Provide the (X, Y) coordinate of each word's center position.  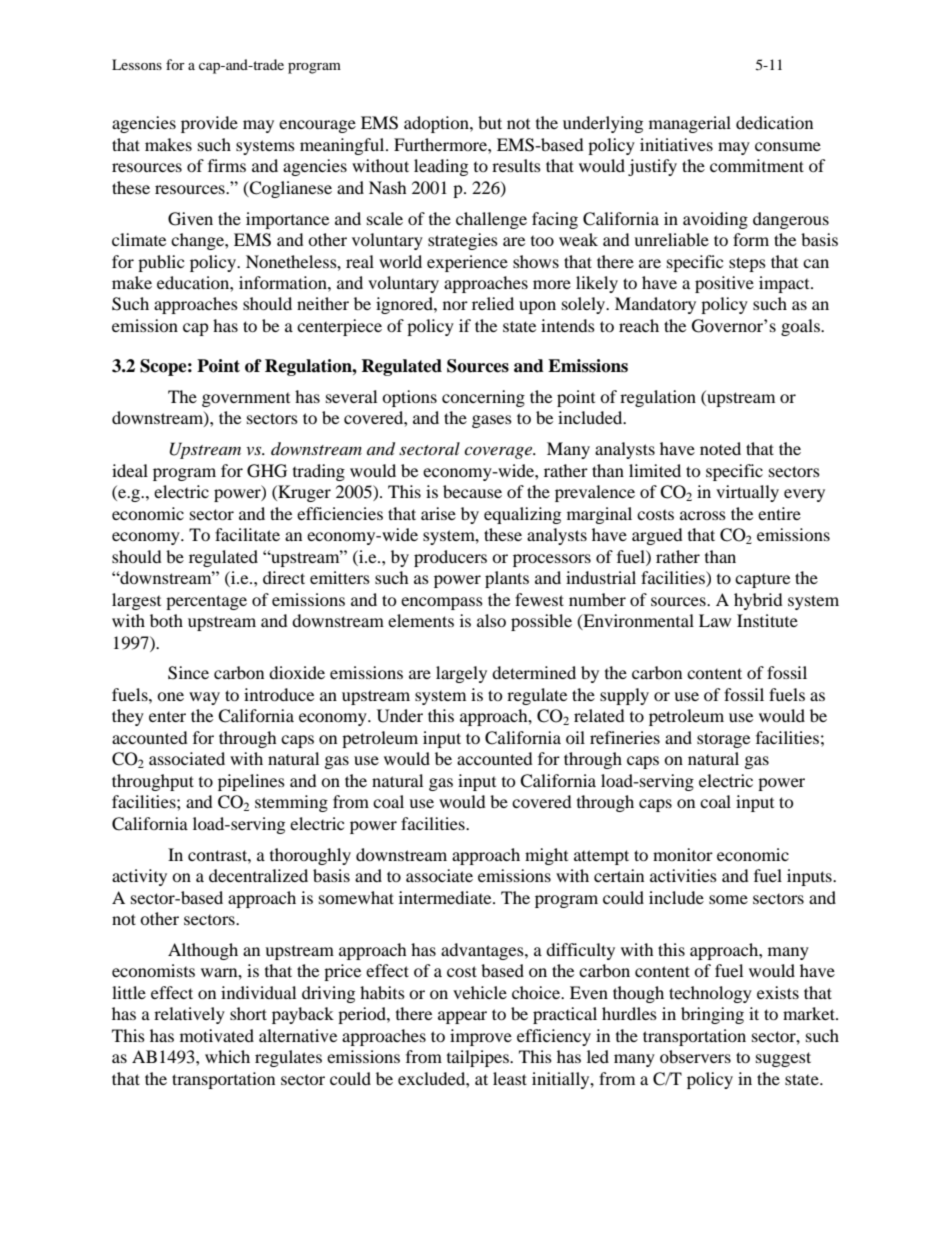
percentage (206, 602)
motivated (217, 1035)
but (490, 122)
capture (762, 581)
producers (450, 558)
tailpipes (479, 1058)
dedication (774, 122)
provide (209, 124)
